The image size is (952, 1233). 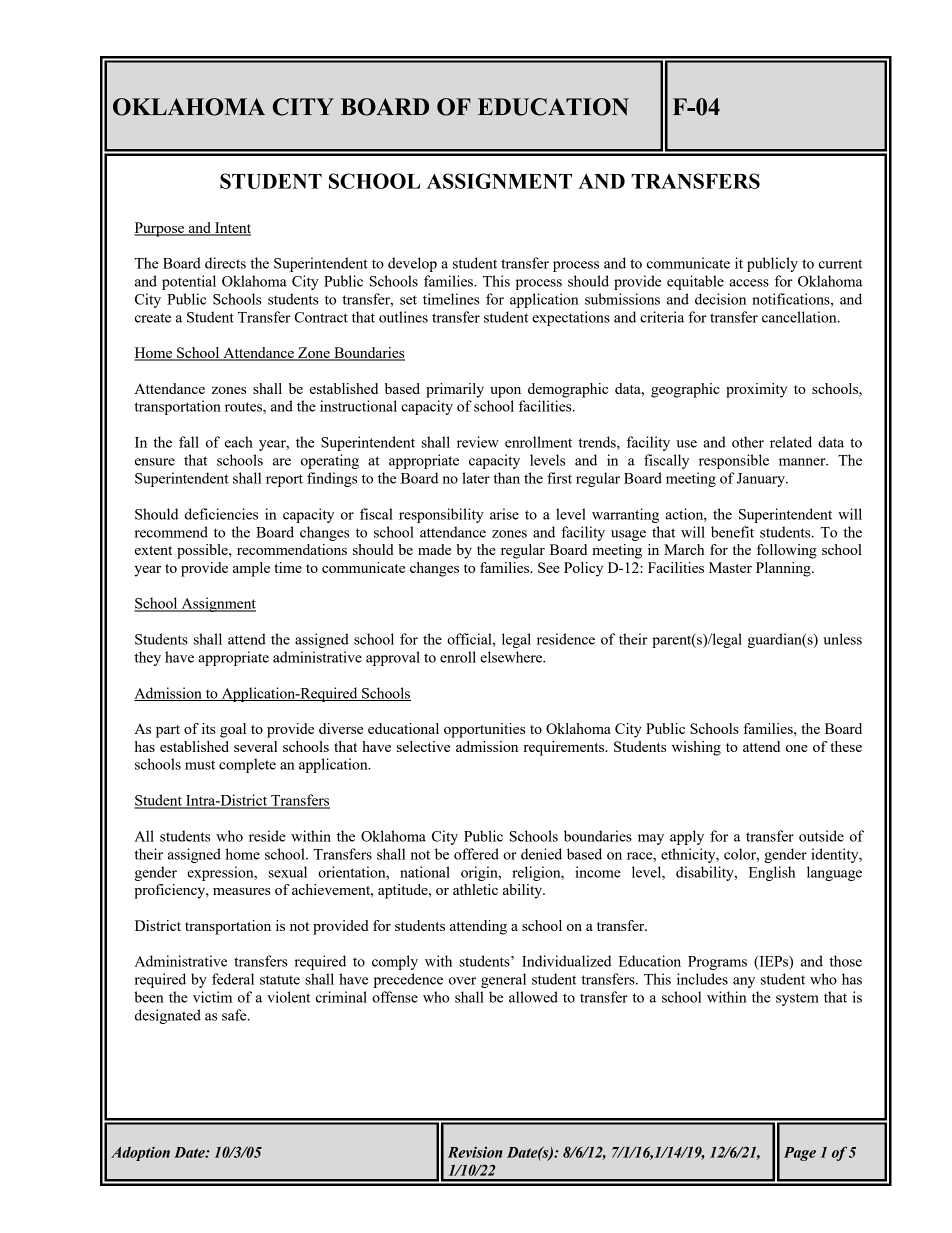 I want to click on wishing, so click(x=696, y=748).
